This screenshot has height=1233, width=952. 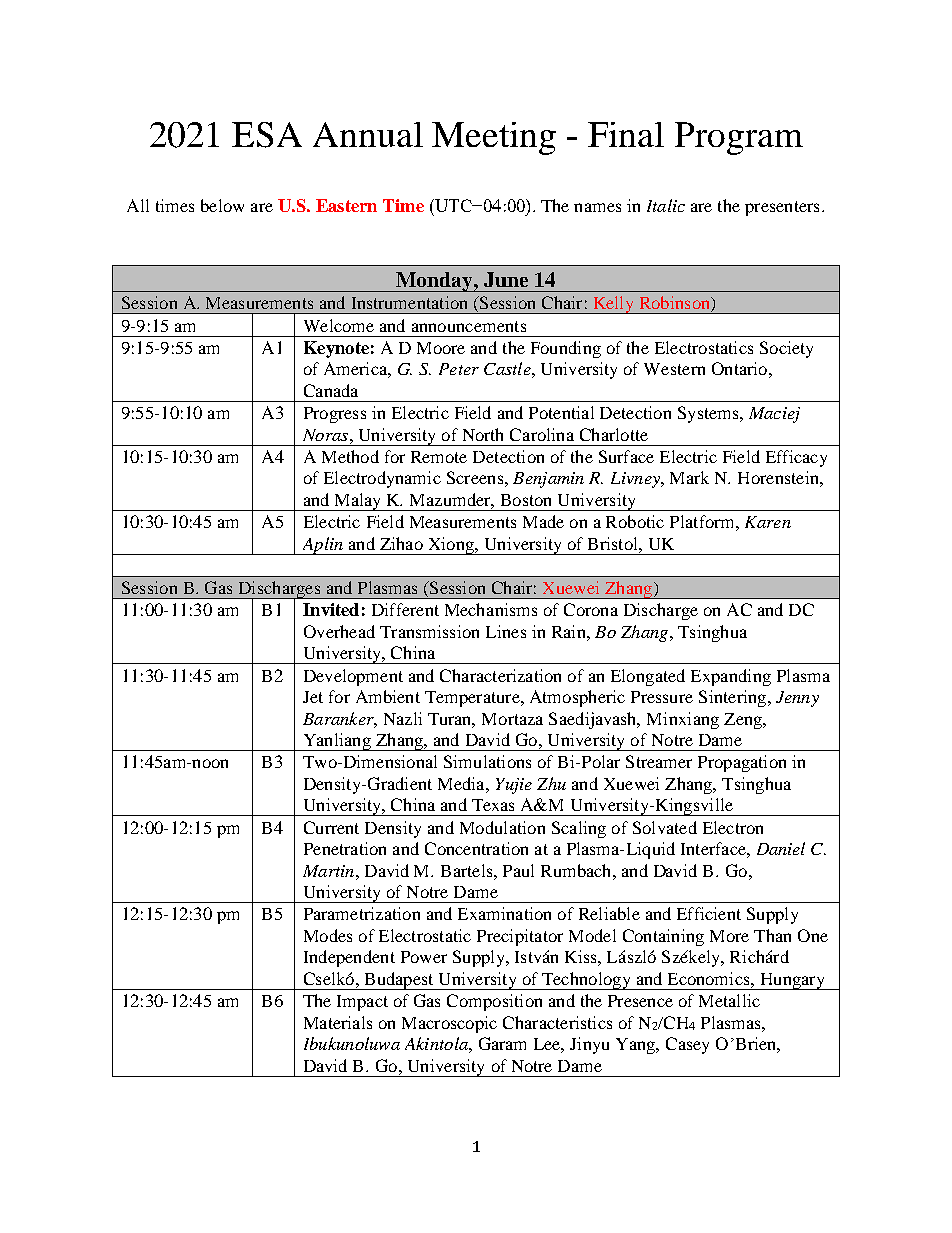 What do you see at coordinates (267, 135) in the screenshot?
I see `ESA` at bounding box center [267, 135].
